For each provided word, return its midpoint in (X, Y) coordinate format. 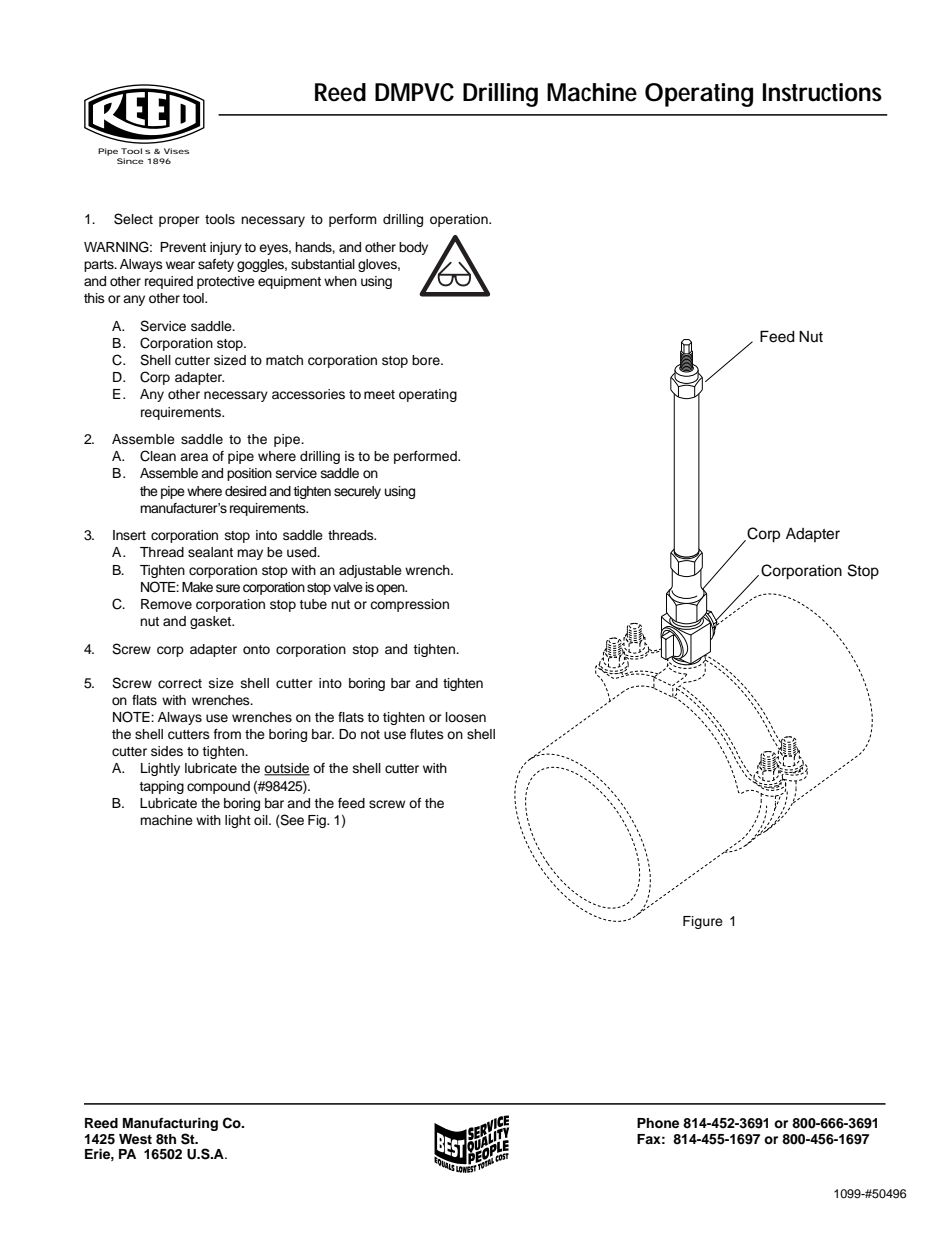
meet (379, 394)
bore (427, 360)
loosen (466, 717)
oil (262, 820)
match (284, 360)
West (135, 1139)
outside (287, 769)
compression (409, 605)
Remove (166, 604)
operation (460, 220)
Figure (703, 922)
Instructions (822, 92)
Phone (658, 1123)
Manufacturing (170, 1126)
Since (130, 161)
